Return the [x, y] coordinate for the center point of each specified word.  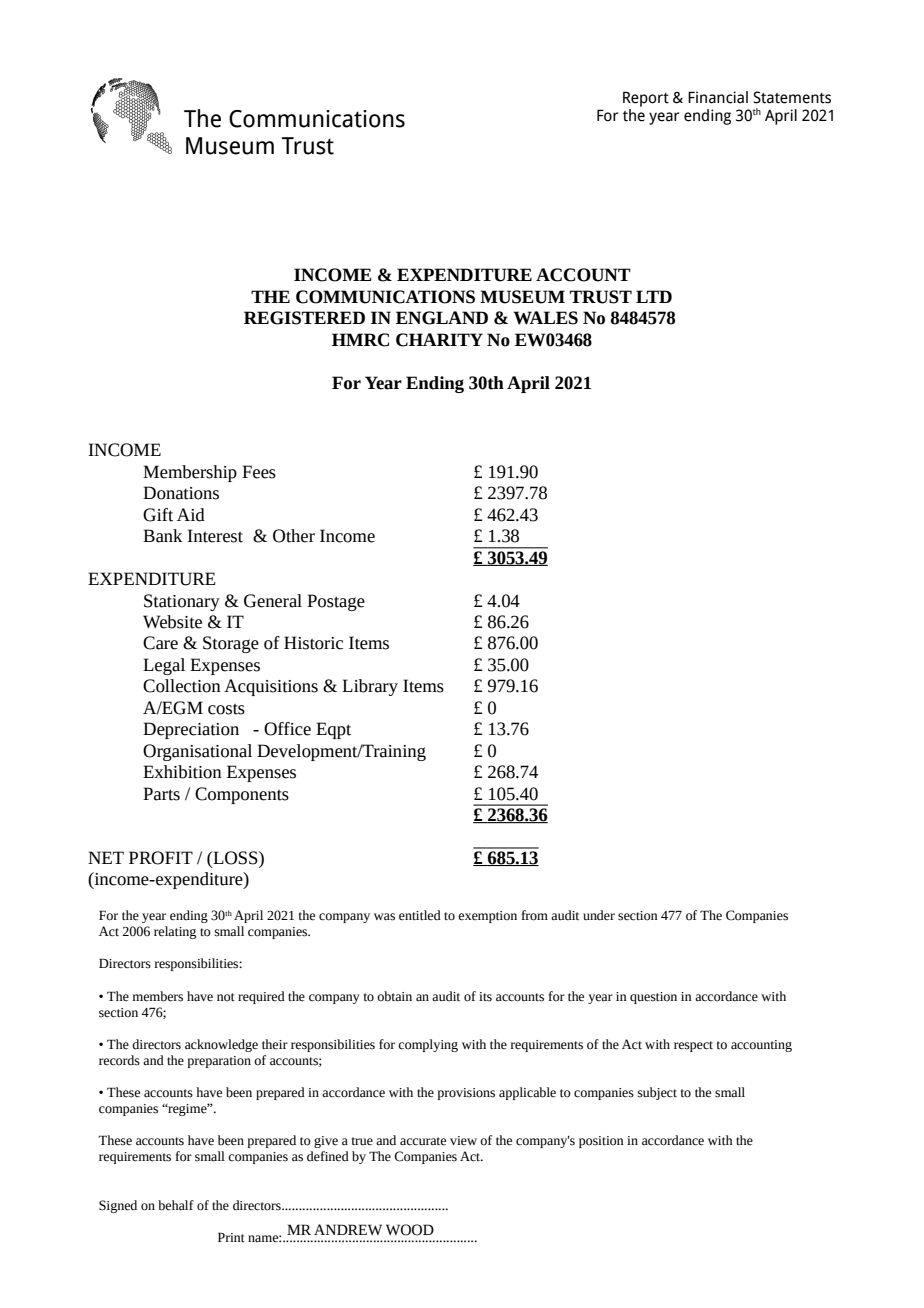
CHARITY [439, 340]
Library [370, 687]
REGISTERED [304, 318]
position [601, 1142]
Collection [182, 686]
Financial [718, 97]
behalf [176, 1205]
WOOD [410, 1230]
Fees [259, 472]
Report [646, 99]
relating [175, 932]
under [599, 915]
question [653, 998]
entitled [420, 915]
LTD [654, 296]
